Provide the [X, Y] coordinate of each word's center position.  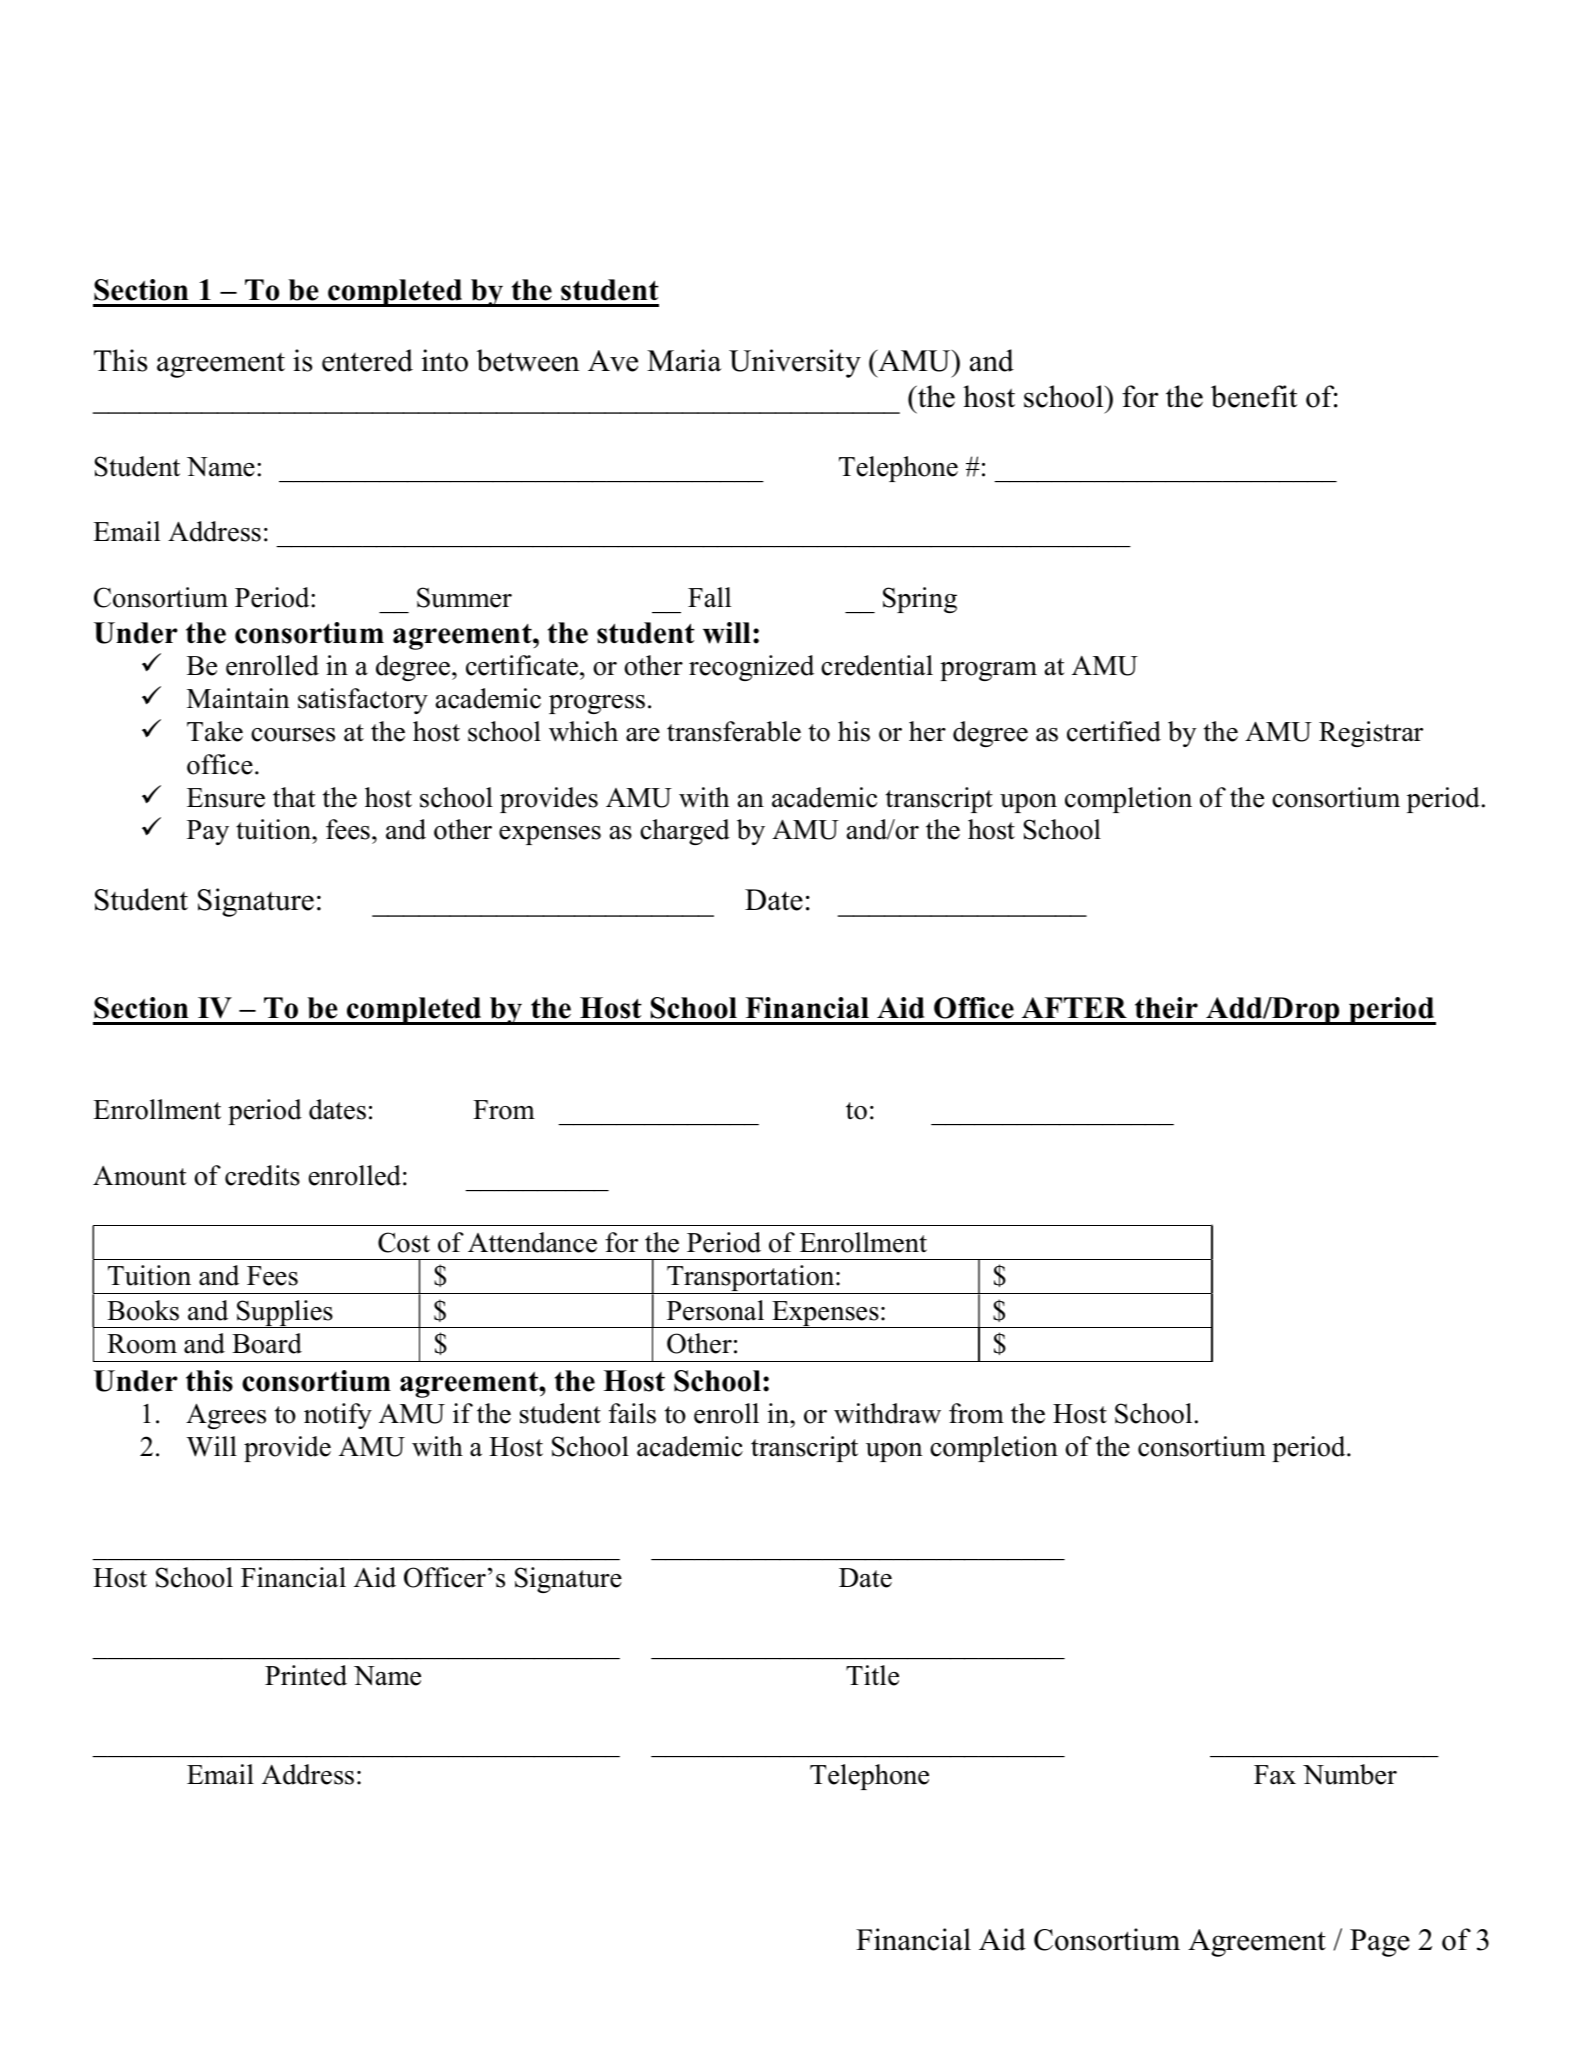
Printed [306, 1675]
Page [1380, 1943]
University [795, 363]
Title [872, 1675]
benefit [1254, 396]
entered [367, 360]
